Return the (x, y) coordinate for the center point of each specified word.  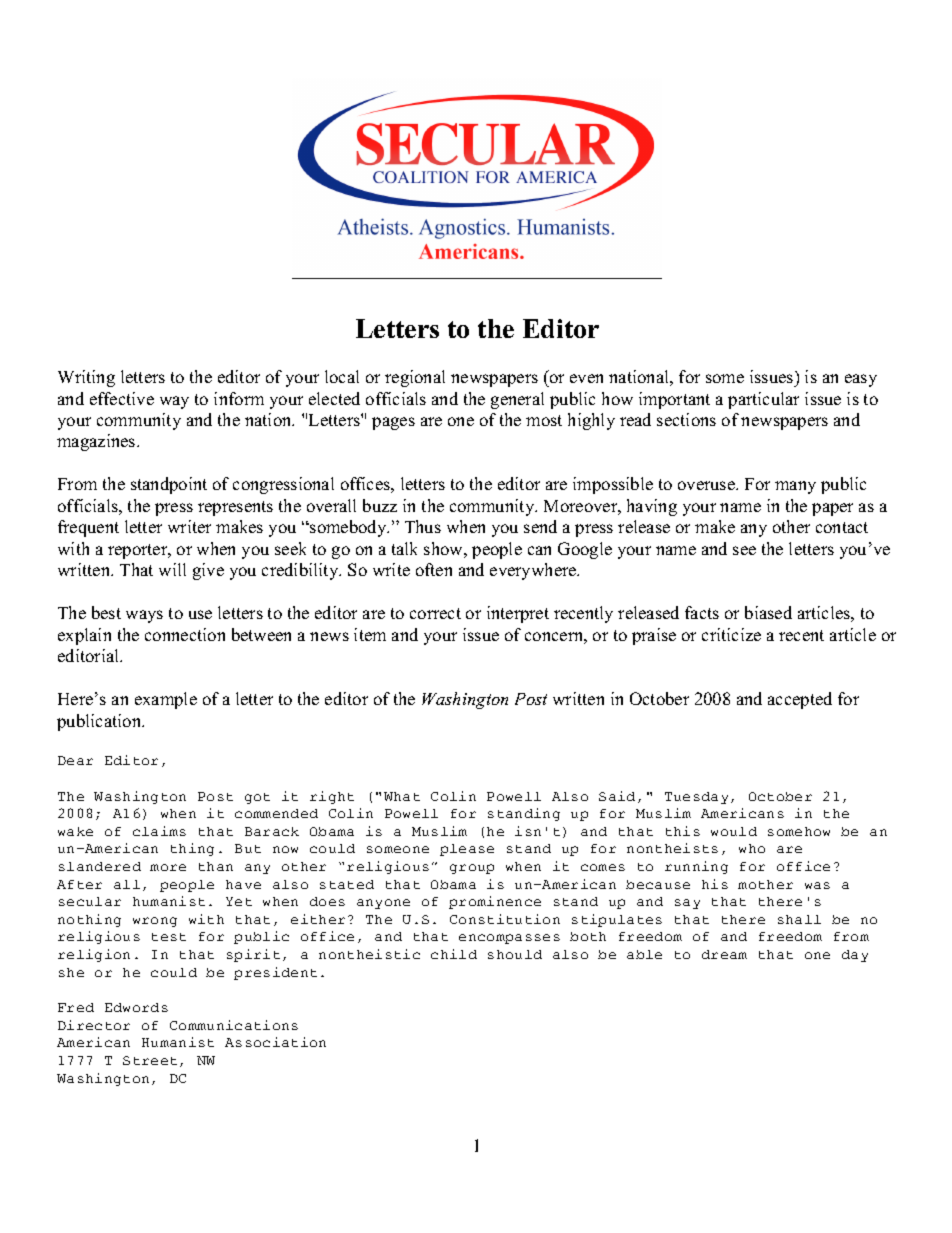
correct (435, 613)
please (467, 850)
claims (159, 831)
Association (275, 1042)
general (517, 400)
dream (724, 954)
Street (150, 1060)
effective (122, 398)
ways (144, 616)
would (734, 831)
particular (763, 400)
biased (768, 612)
